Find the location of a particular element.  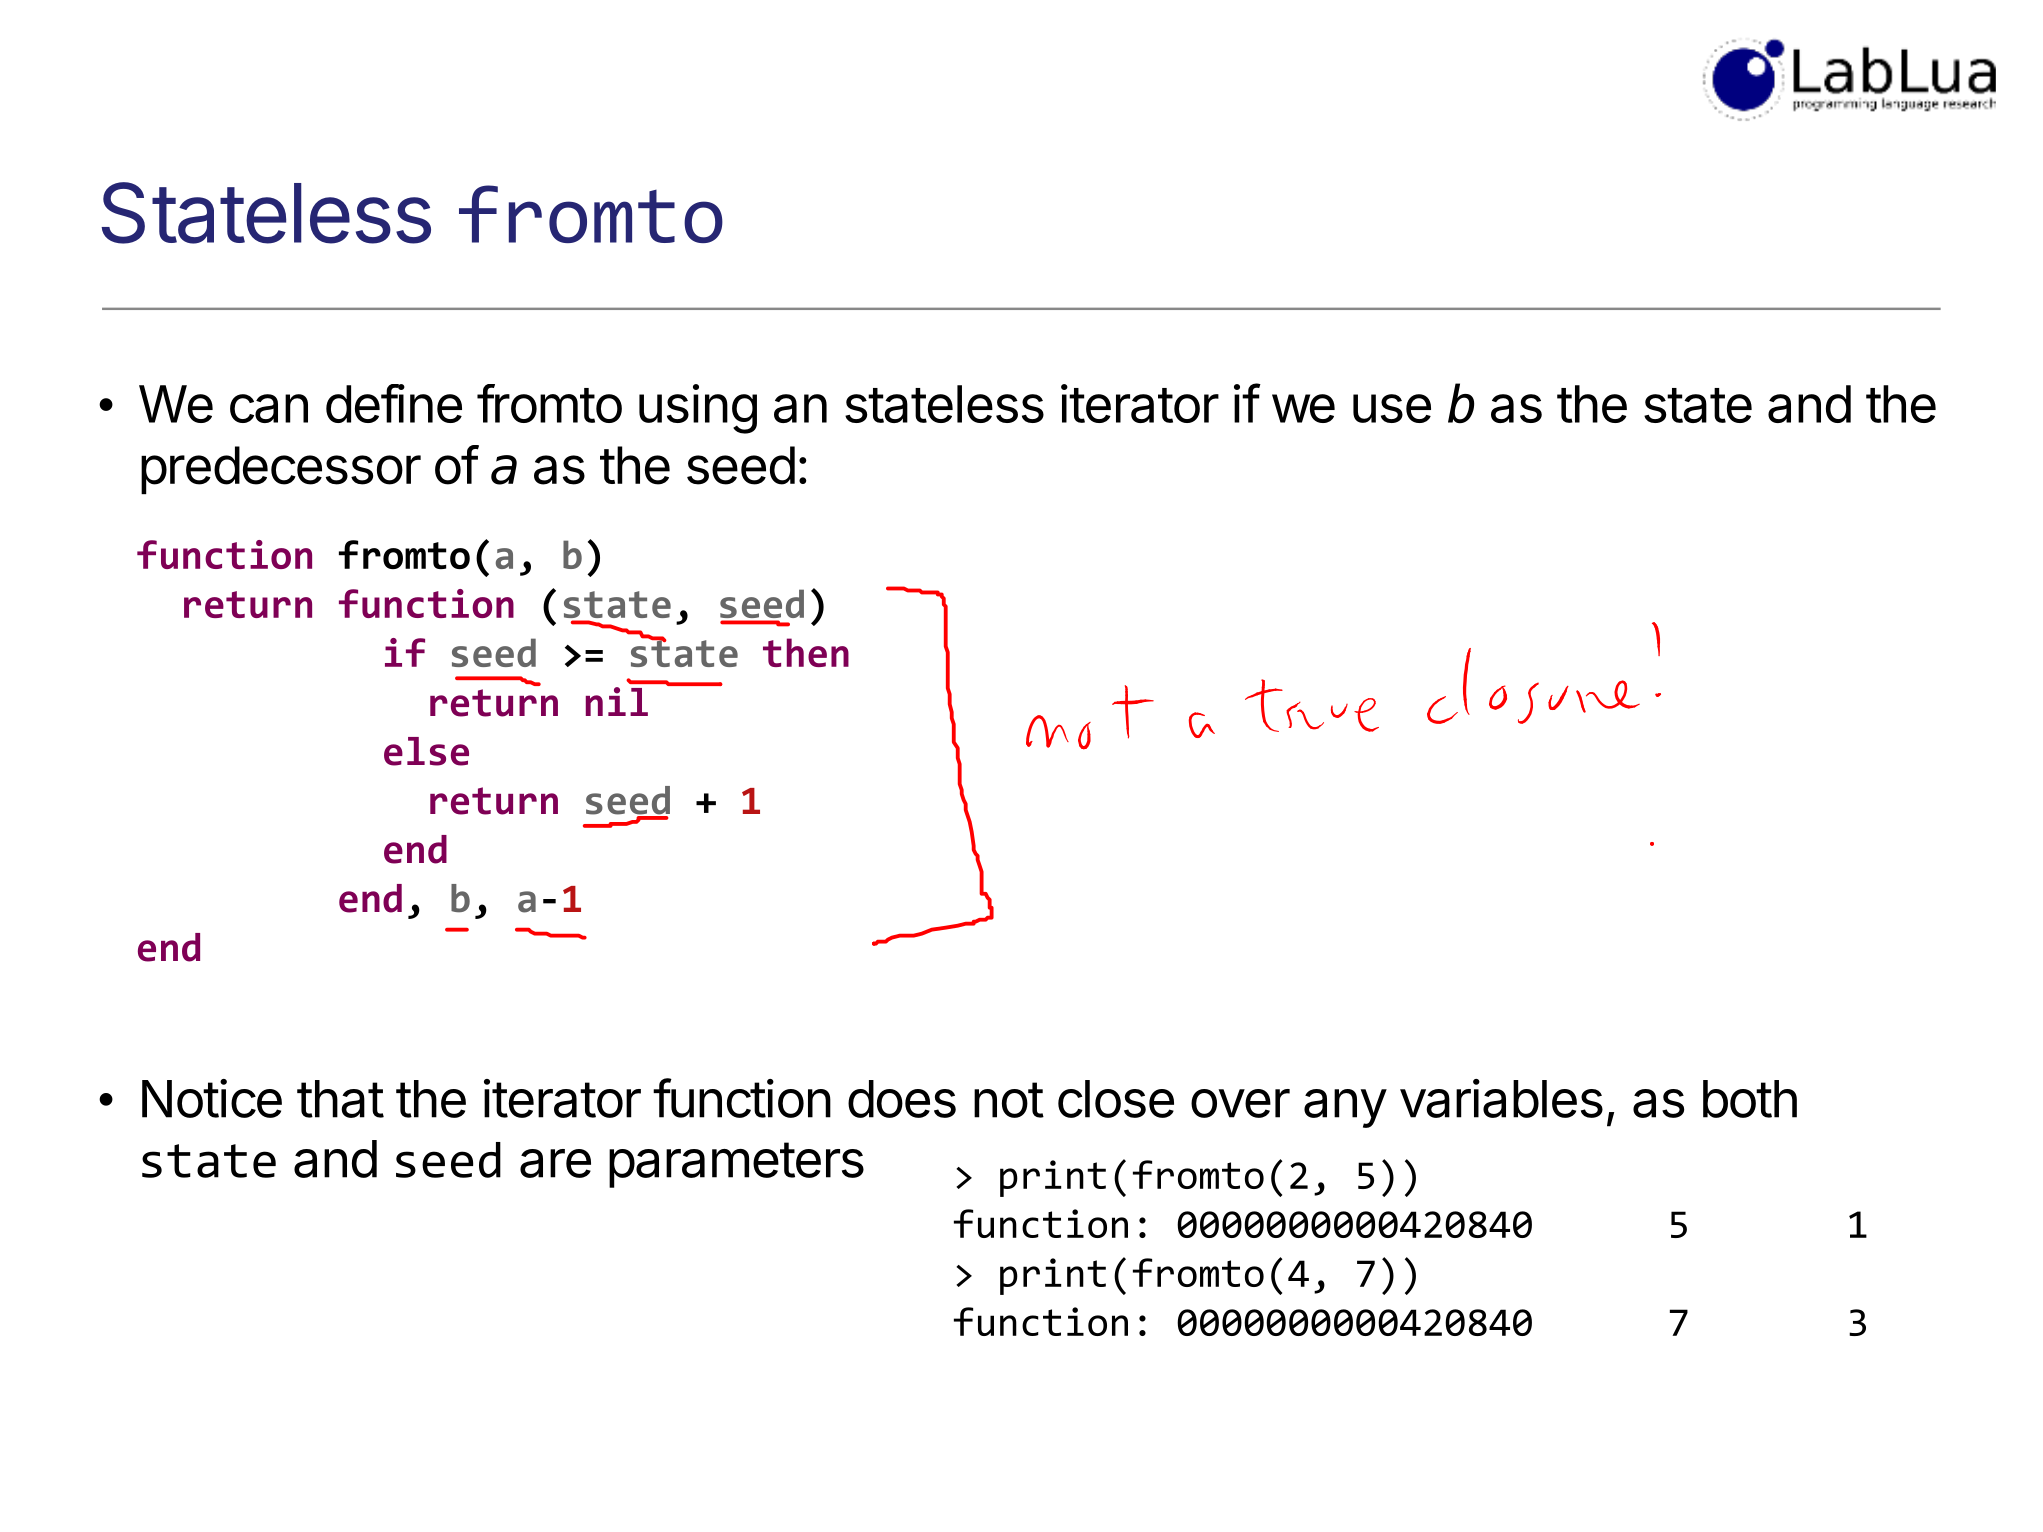

that is located at coordinates (340, 1099).
